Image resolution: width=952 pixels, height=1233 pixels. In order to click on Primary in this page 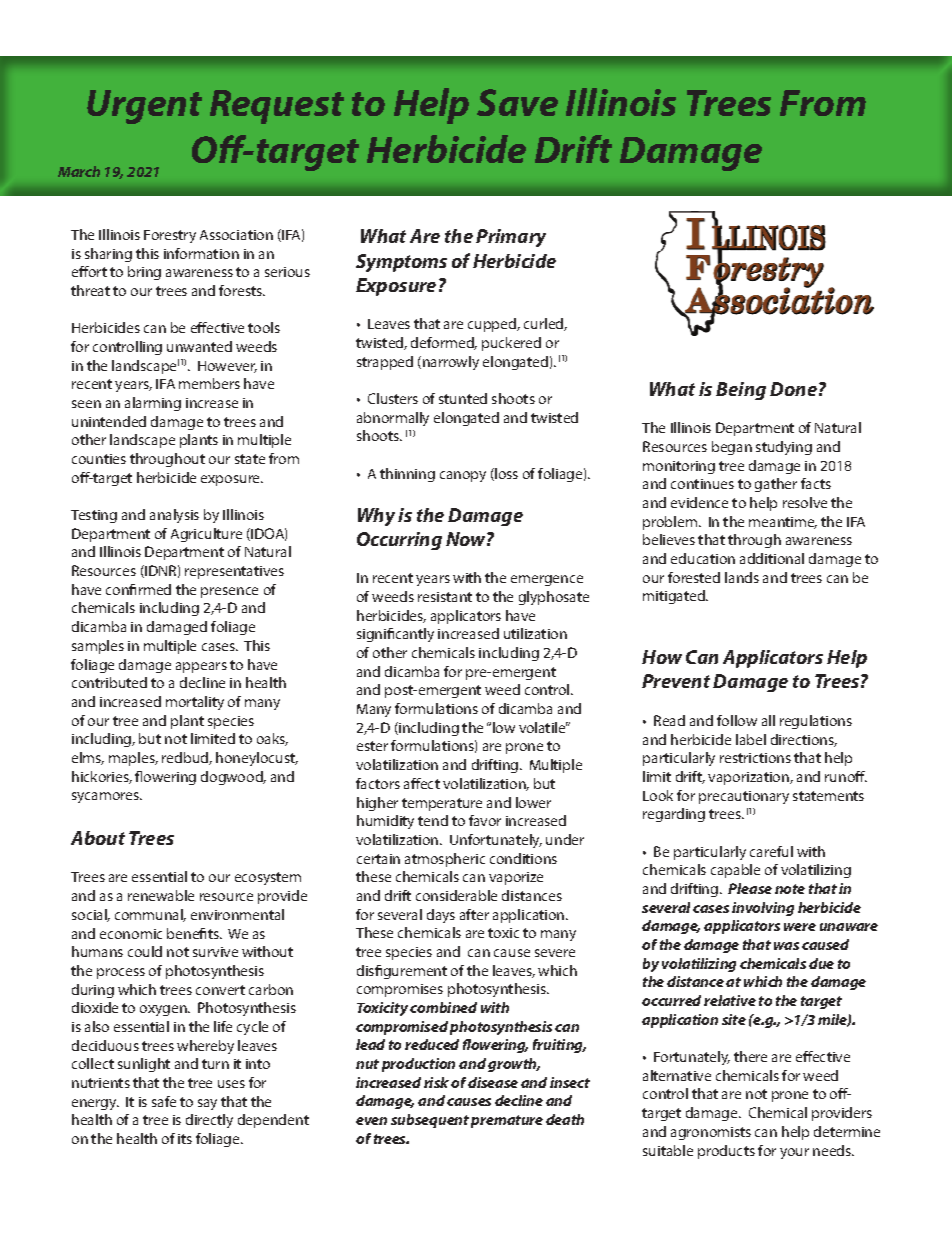, I will do `click(511, 238)`.
